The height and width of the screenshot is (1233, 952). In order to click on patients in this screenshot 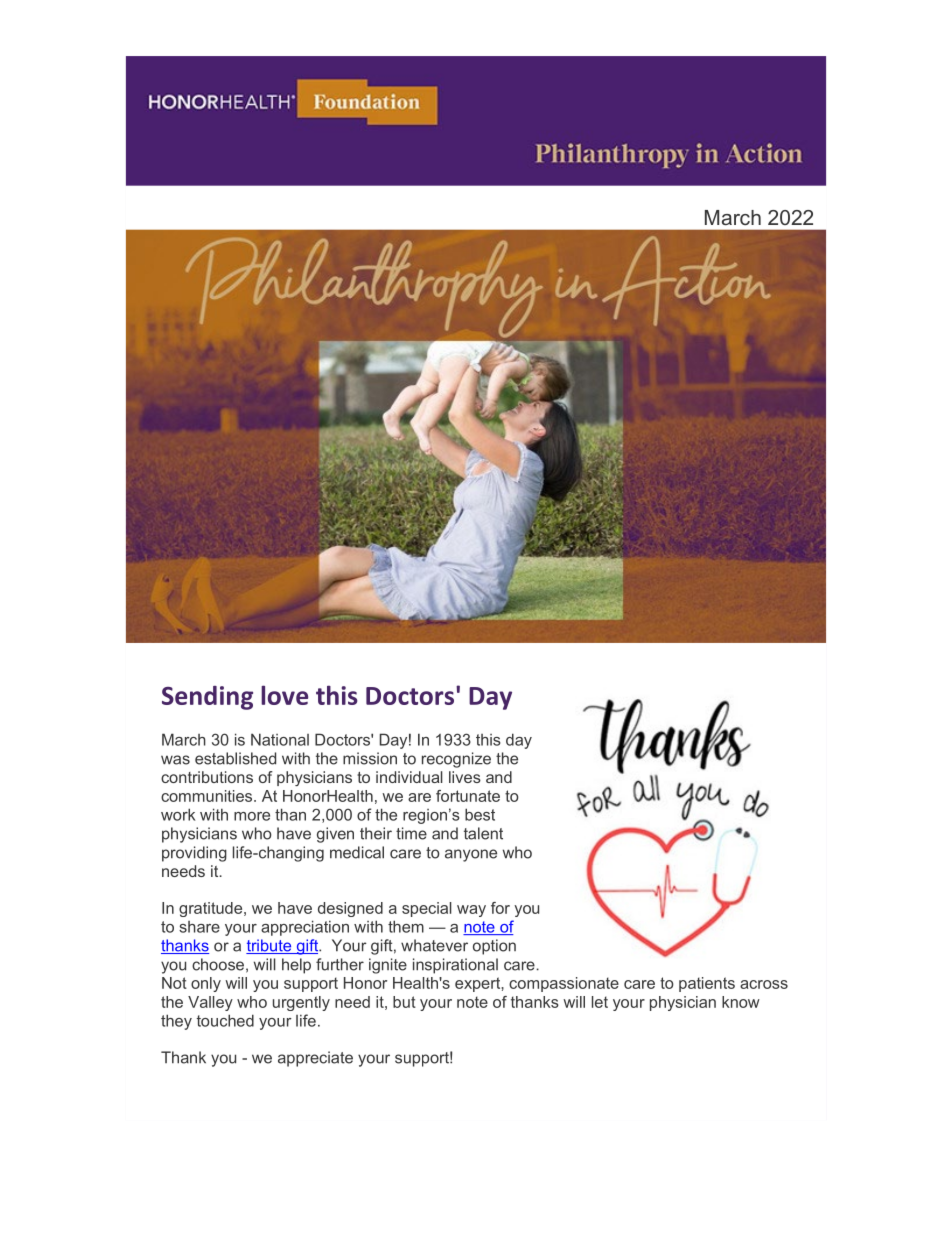, I will do `click(707, 984)`.
